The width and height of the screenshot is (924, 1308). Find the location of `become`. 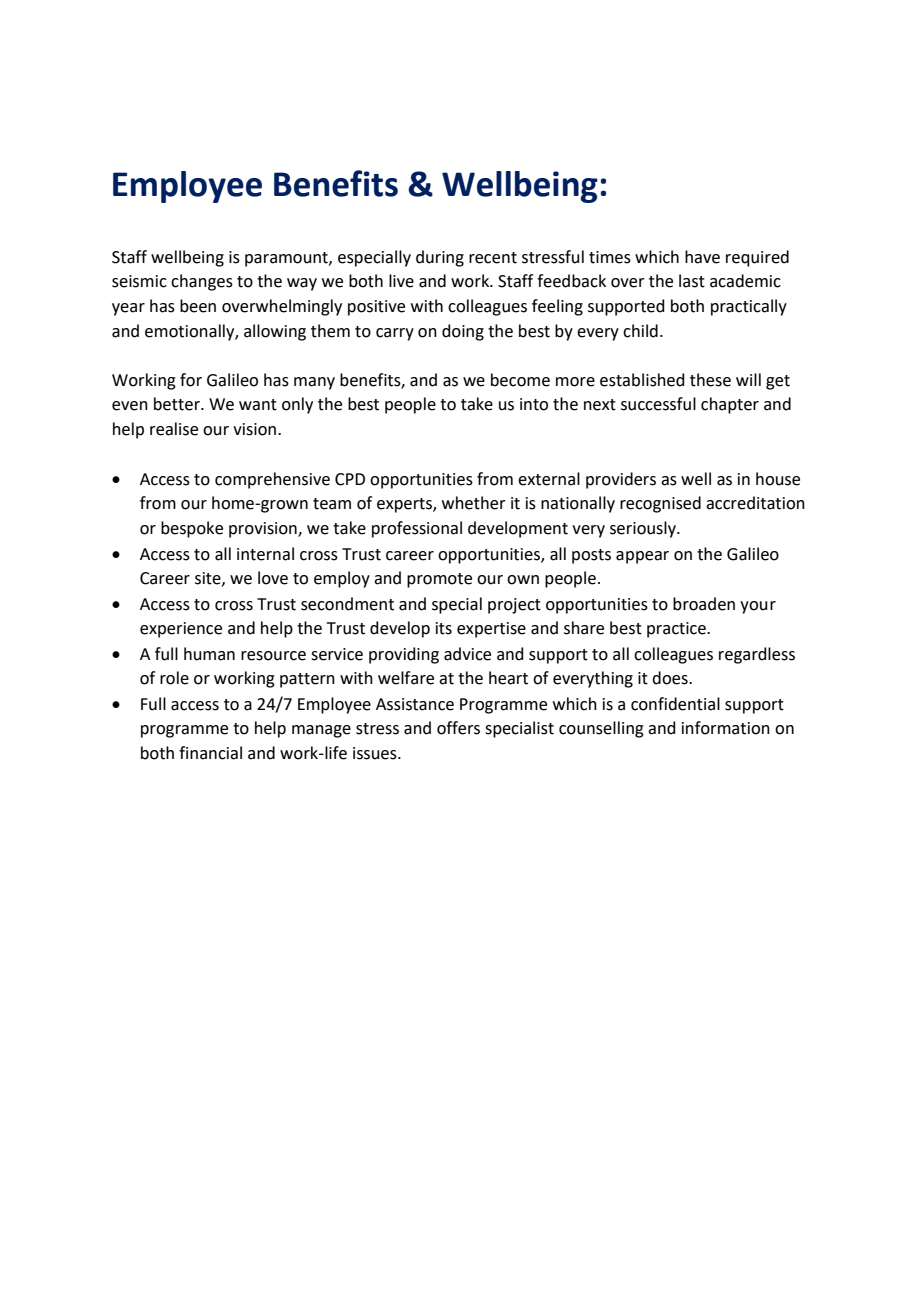

become is located at coordinates (520, 380).
